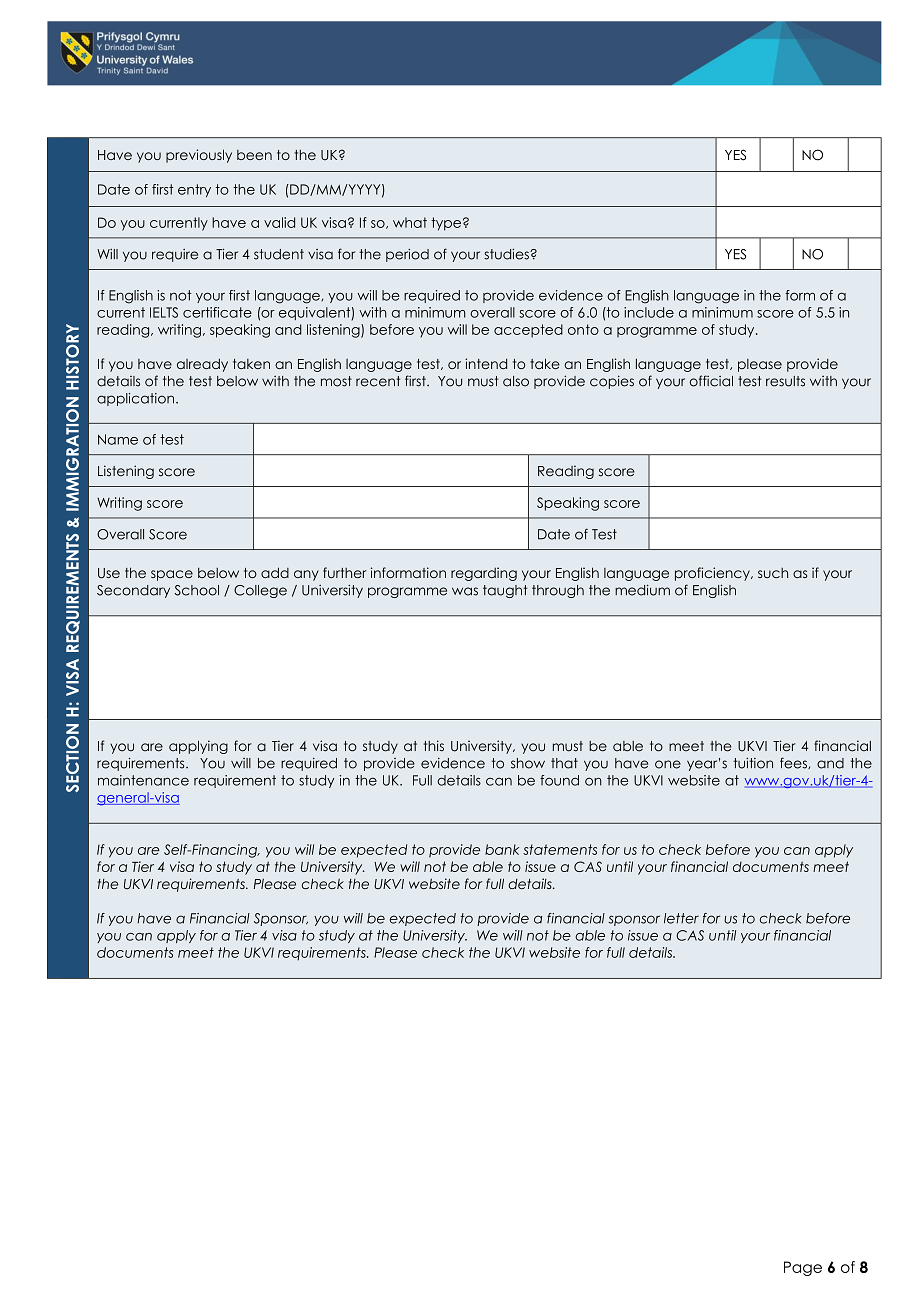 The image size is (924, 1308). Describe the element at coordinates (194, 190) in the screenshot. I see `entry` at that location.
